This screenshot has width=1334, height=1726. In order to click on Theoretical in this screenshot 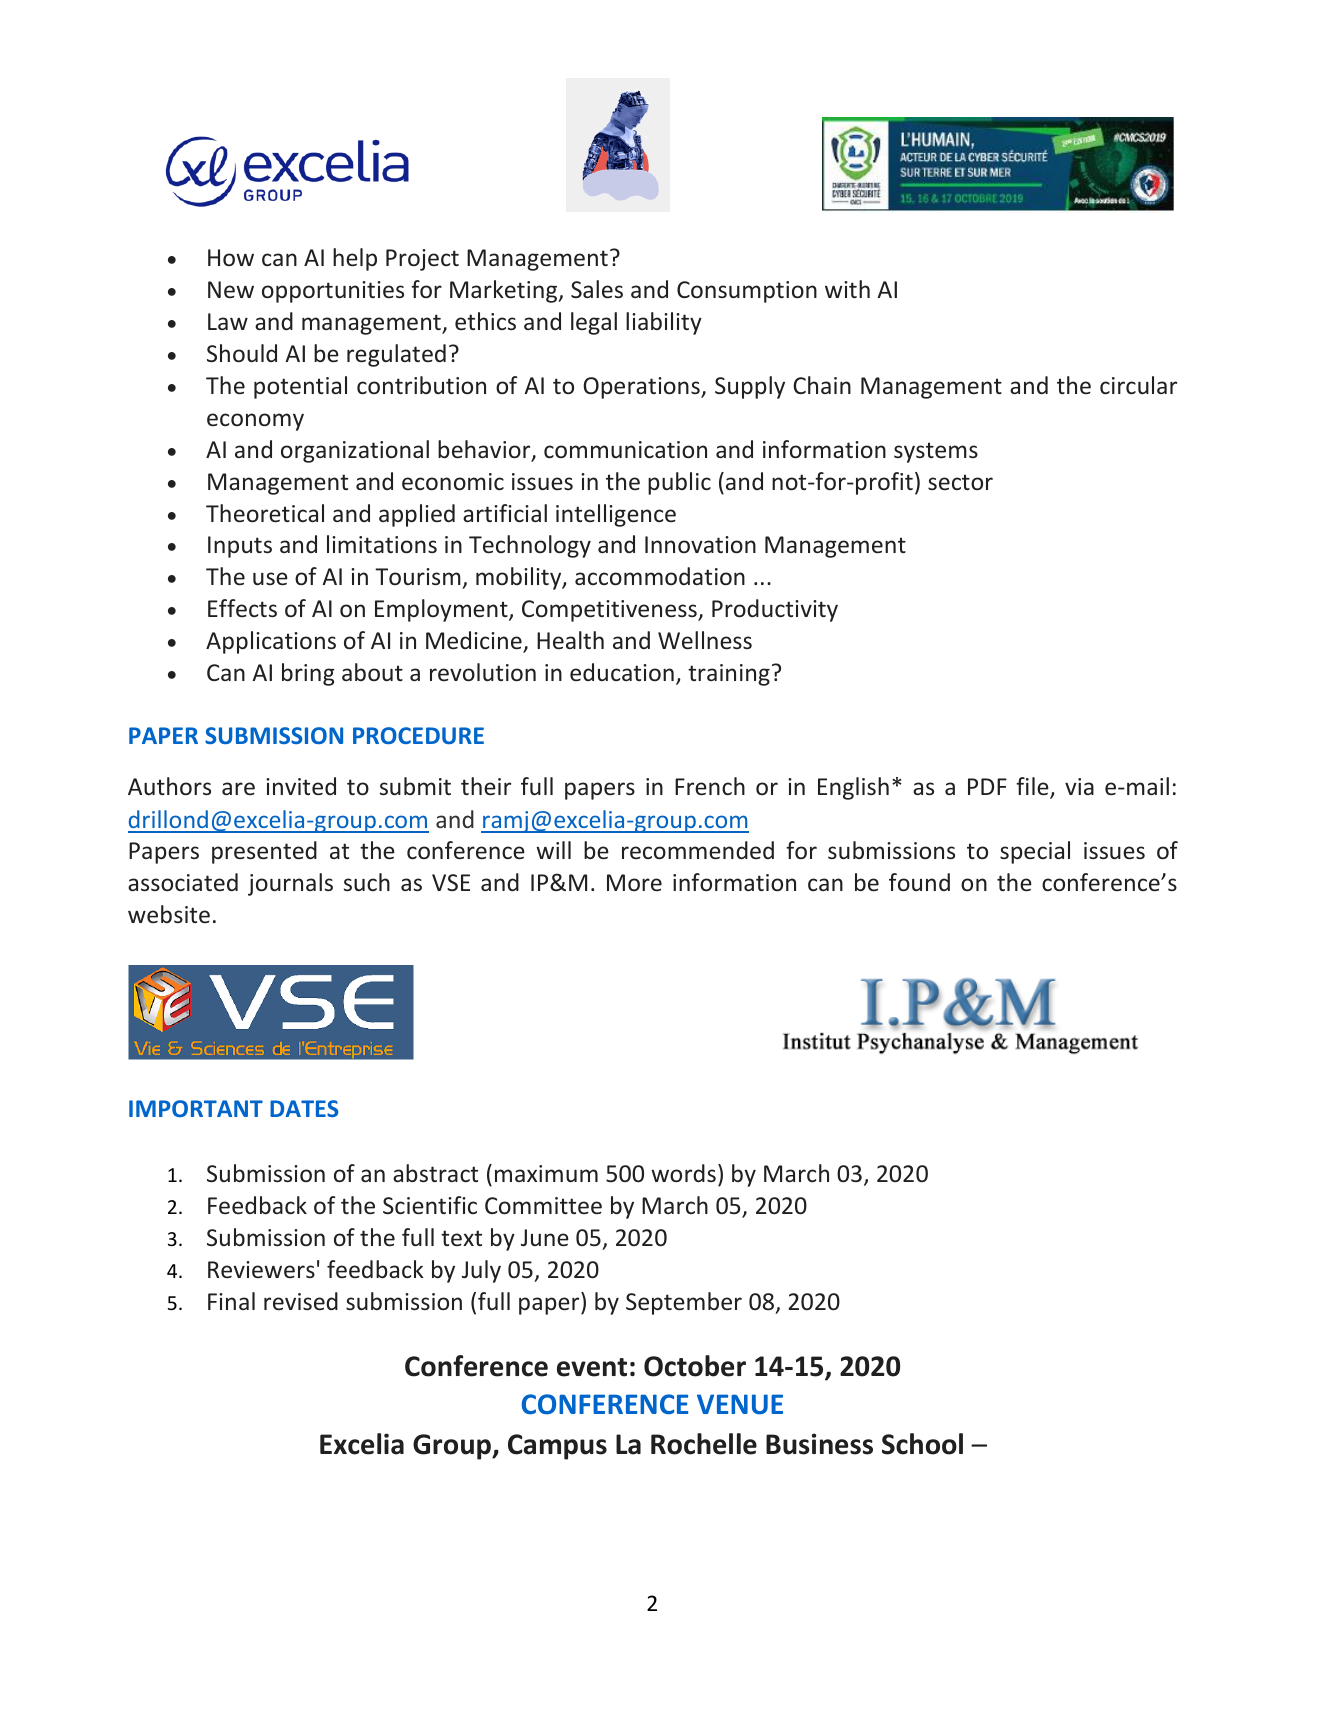, I will do `click(265, 513)`.
